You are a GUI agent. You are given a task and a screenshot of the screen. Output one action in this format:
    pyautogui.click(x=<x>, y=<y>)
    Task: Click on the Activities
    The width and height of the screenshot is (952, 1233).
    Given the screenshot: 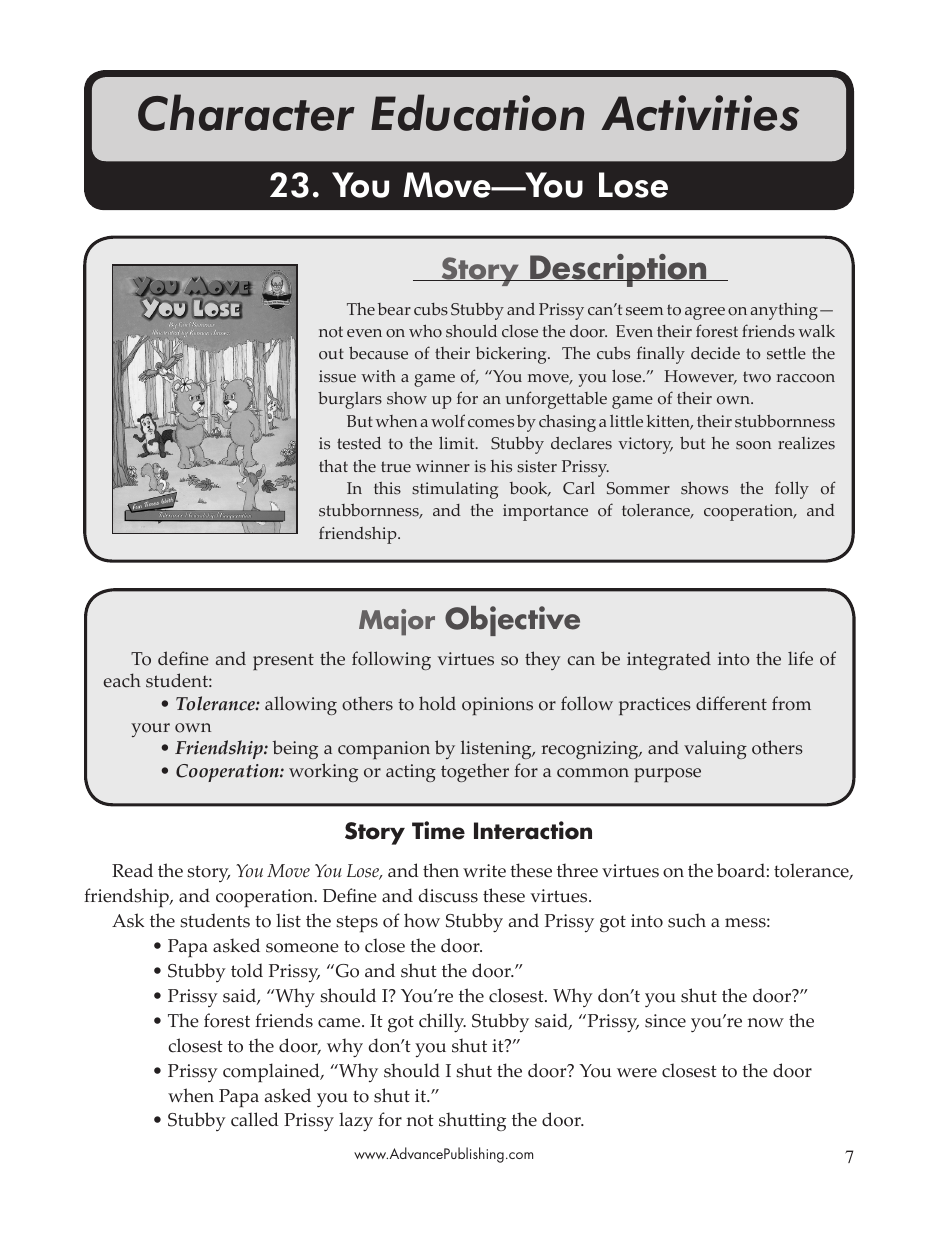 What is the action you would take?
    pyautogui.click(x=700, y=113)
